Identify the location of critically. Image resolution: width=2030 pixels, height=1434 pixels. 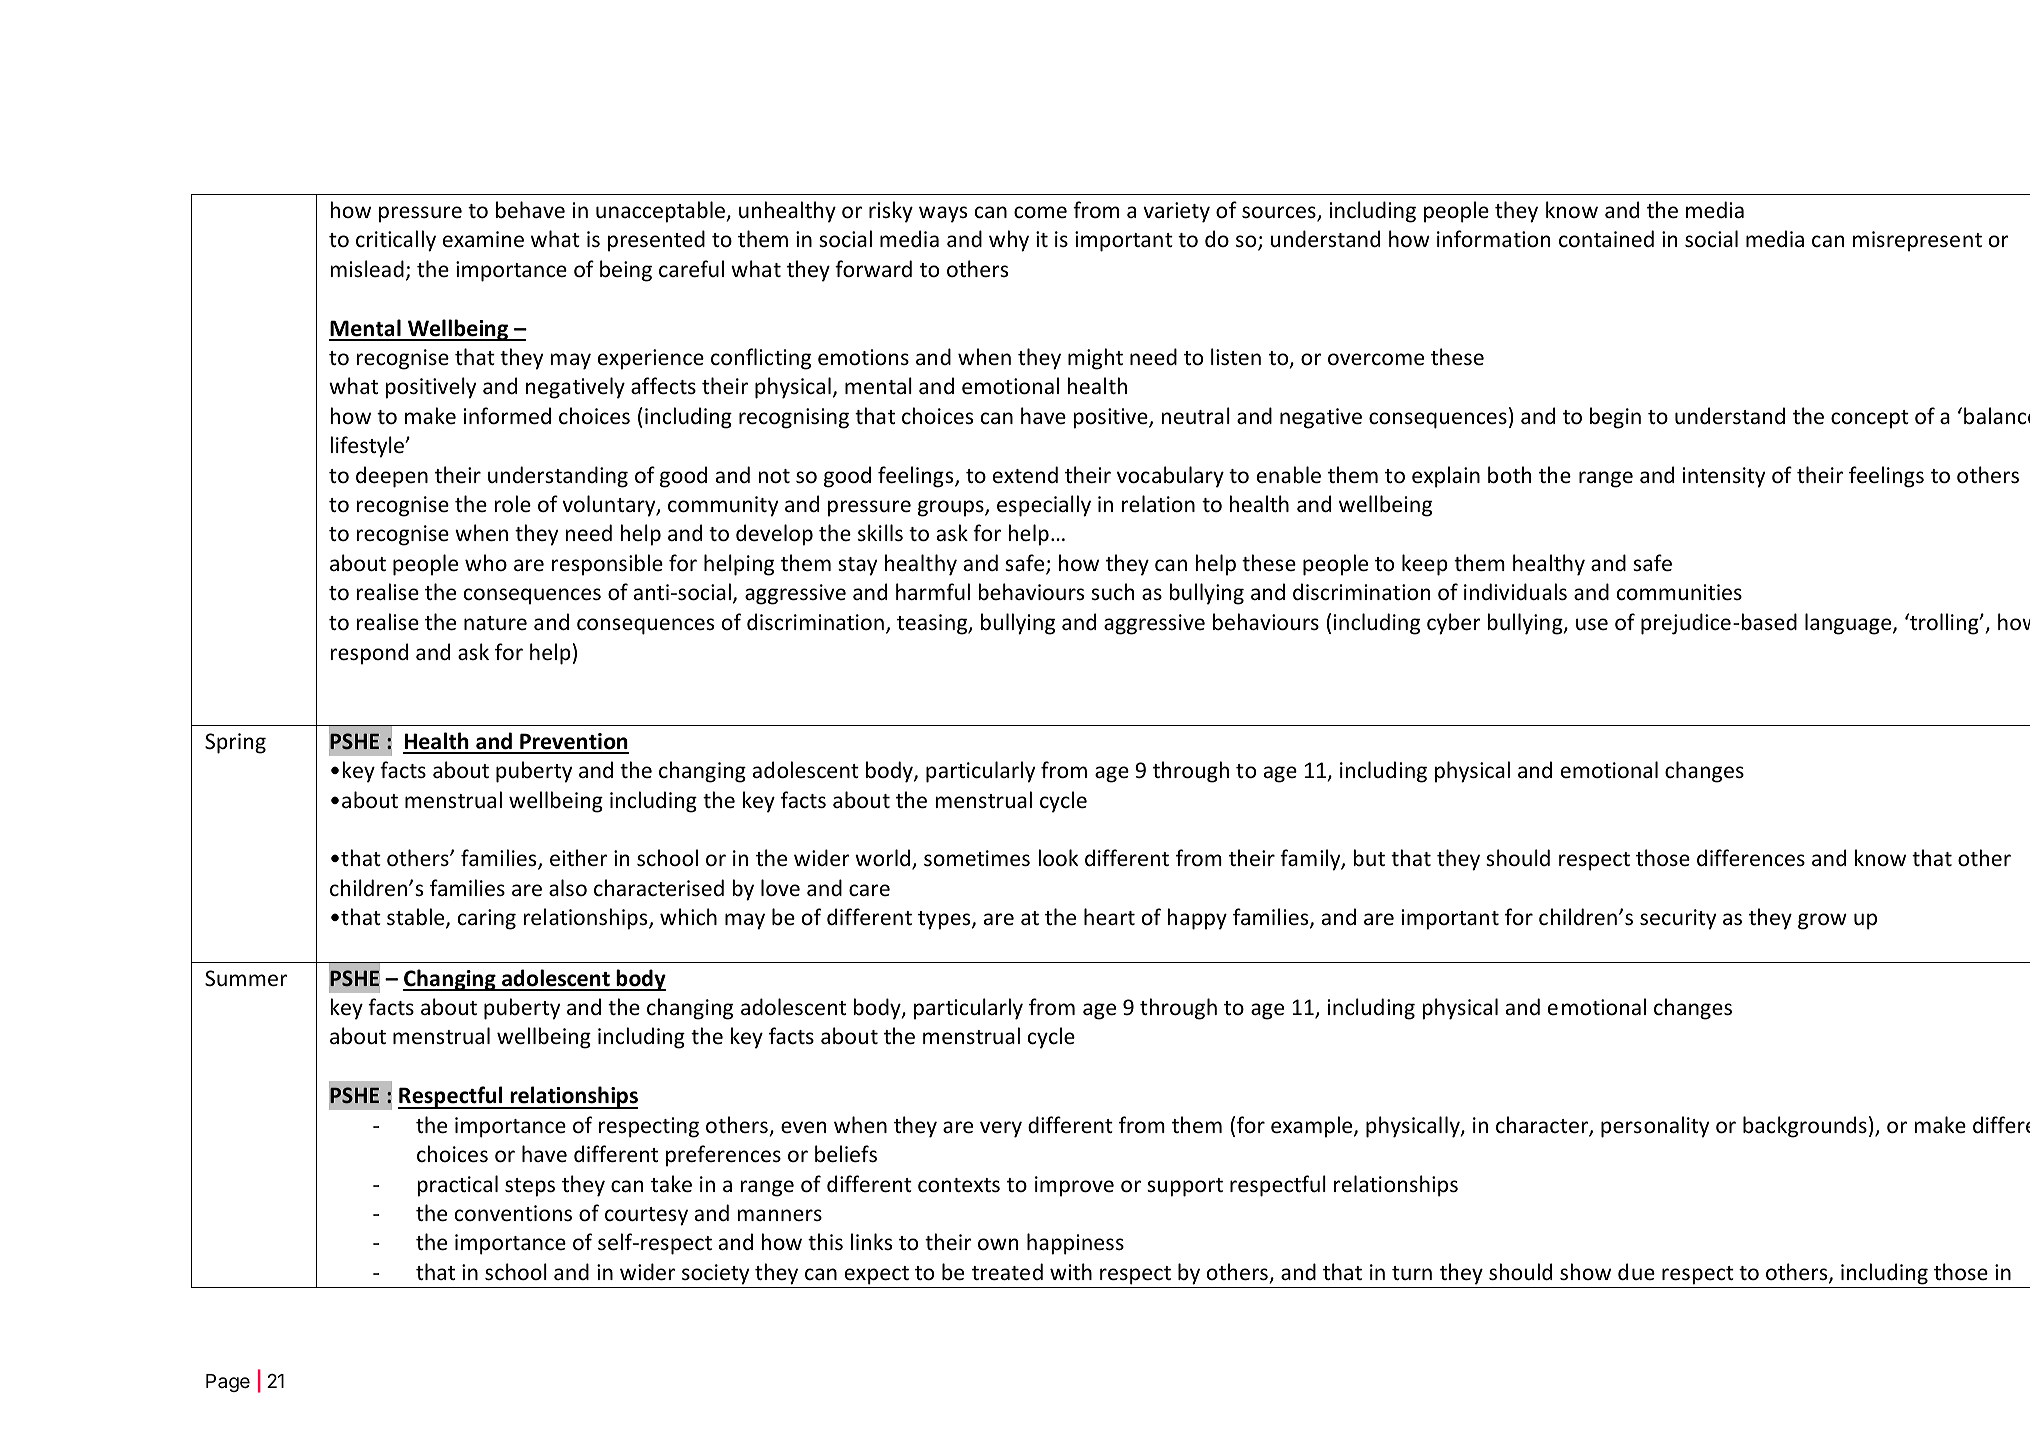
(396, 241).
